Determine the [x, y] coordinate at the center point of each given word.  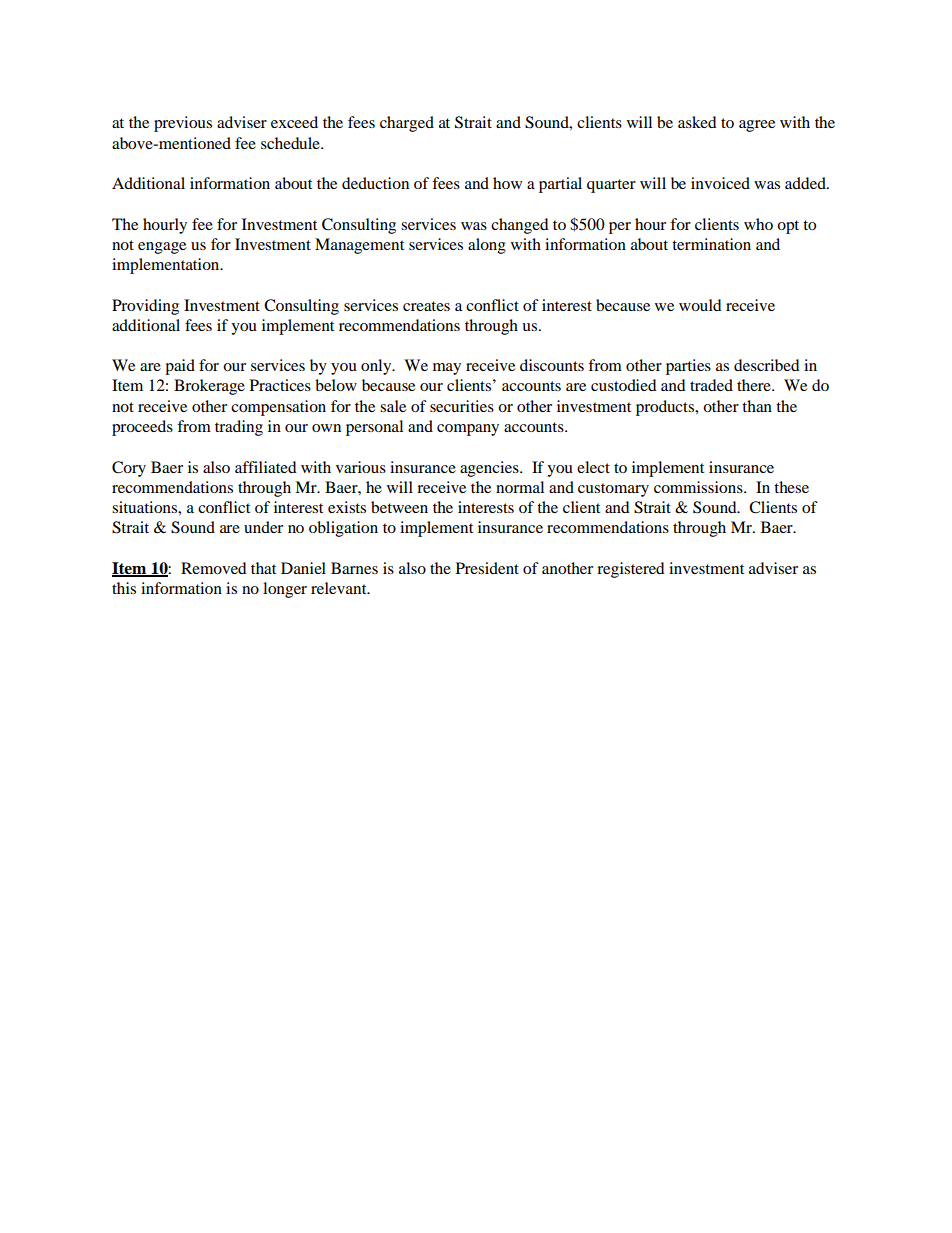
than [757, 406]
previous [183, 124]
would [700, 305]
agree [757, 126]
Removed [214, 568]
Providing [145, 307]
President [487, 568]
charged [407, 124]
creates [426, 306]
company [468, 430]
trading [239, 428]
